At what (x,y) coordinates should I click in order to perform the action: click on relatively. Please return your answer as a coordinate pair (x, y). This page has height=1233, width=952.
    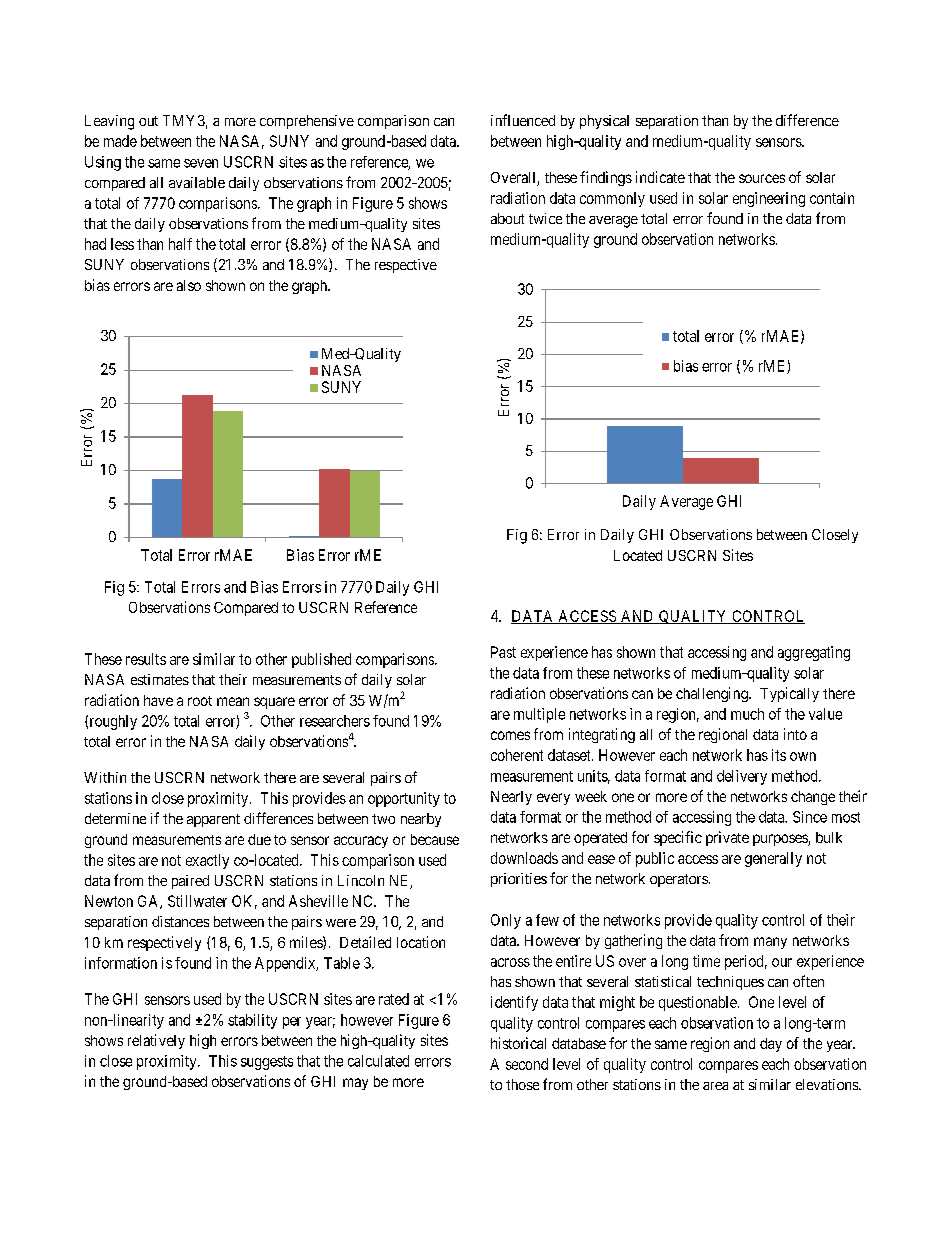
    Looking at the image, I should click on (156, 1041).
